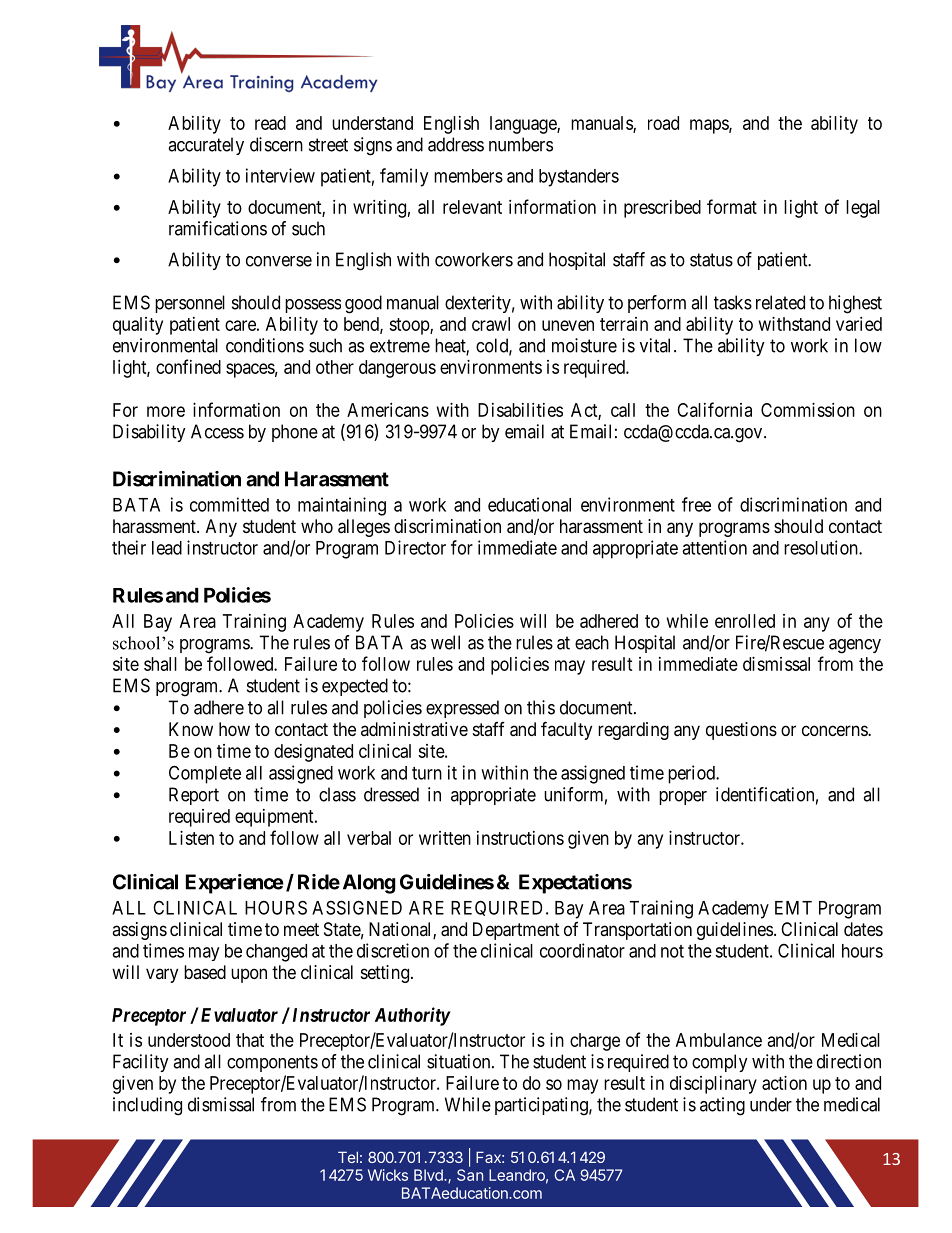 Image resolution: width=952 pixels, height=1233 pixels. I want to click on legal, so click(863, 209).
